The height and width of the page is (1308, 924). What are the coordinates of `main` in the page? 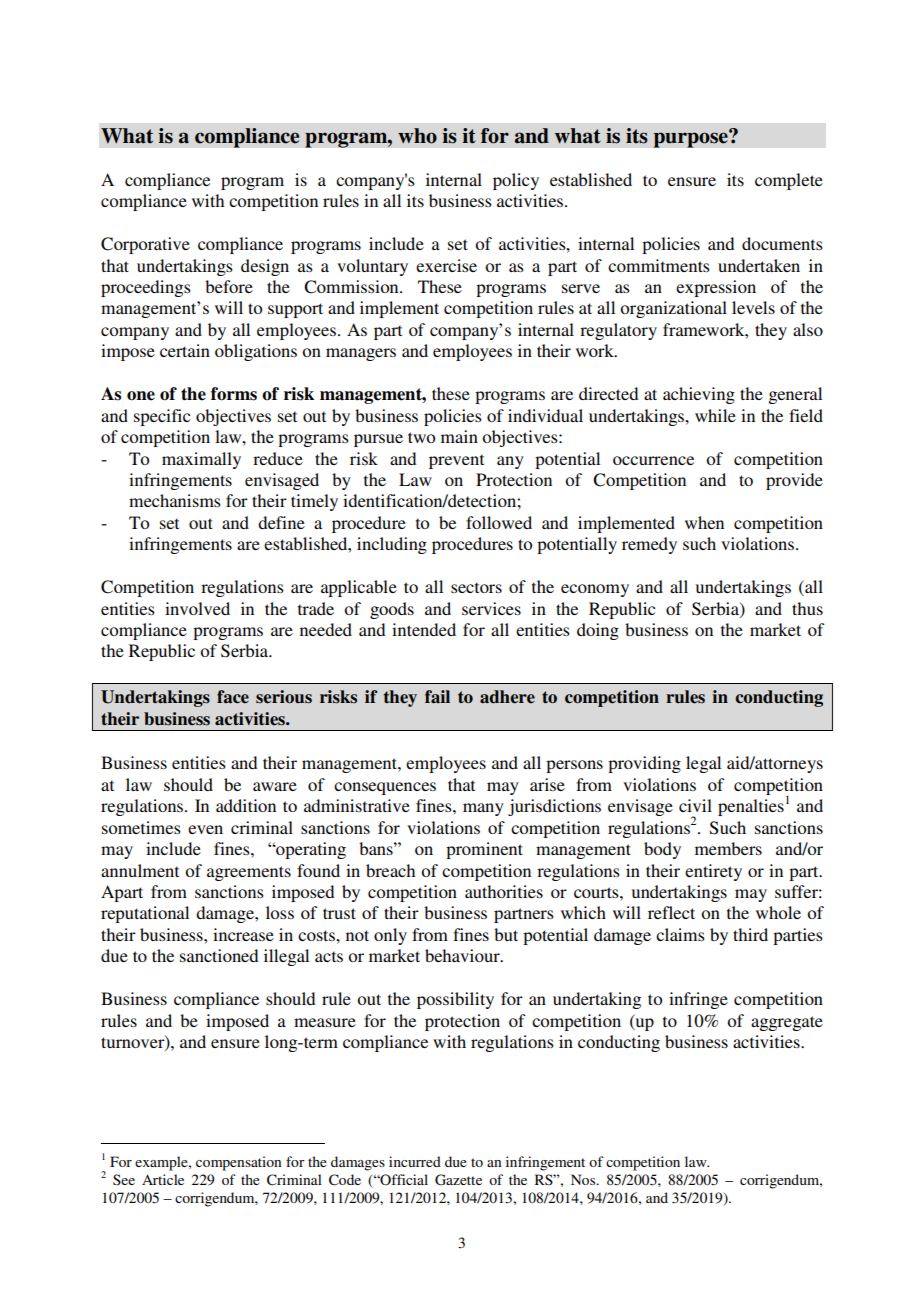 It's located at (459, 436).
